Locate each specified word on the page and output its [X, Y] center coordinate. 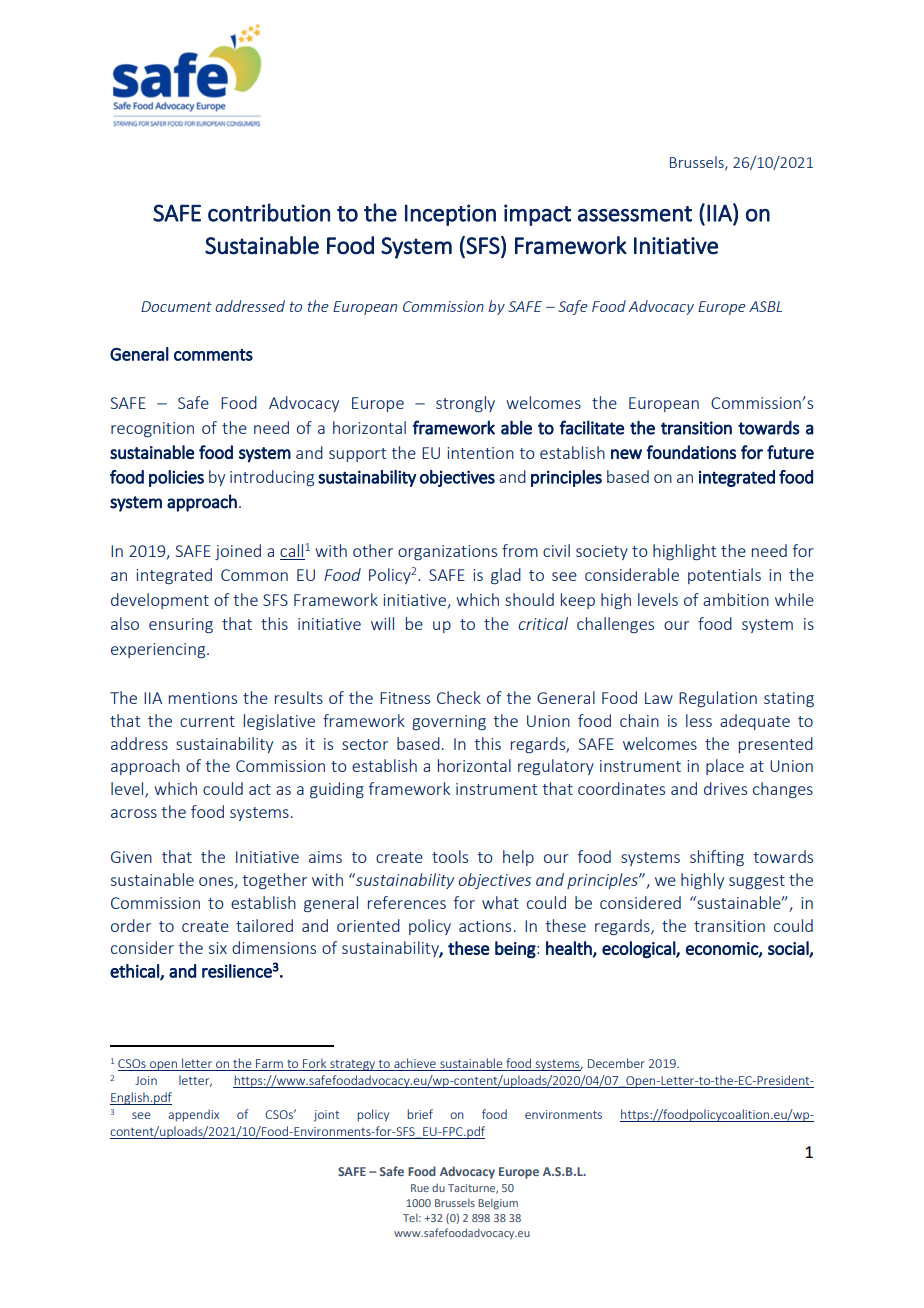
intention [480, 453]
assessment [635, 214]
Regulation [718, 699]
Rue [420, 1188]
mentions [203, 698]
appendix [193, 1115]
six [218, 948]
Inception [450, 215]
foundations [691, 452]
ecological [639, 950]
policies [176, 478]
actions [485, 926]
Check [459, 697]
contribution [269, 212]
